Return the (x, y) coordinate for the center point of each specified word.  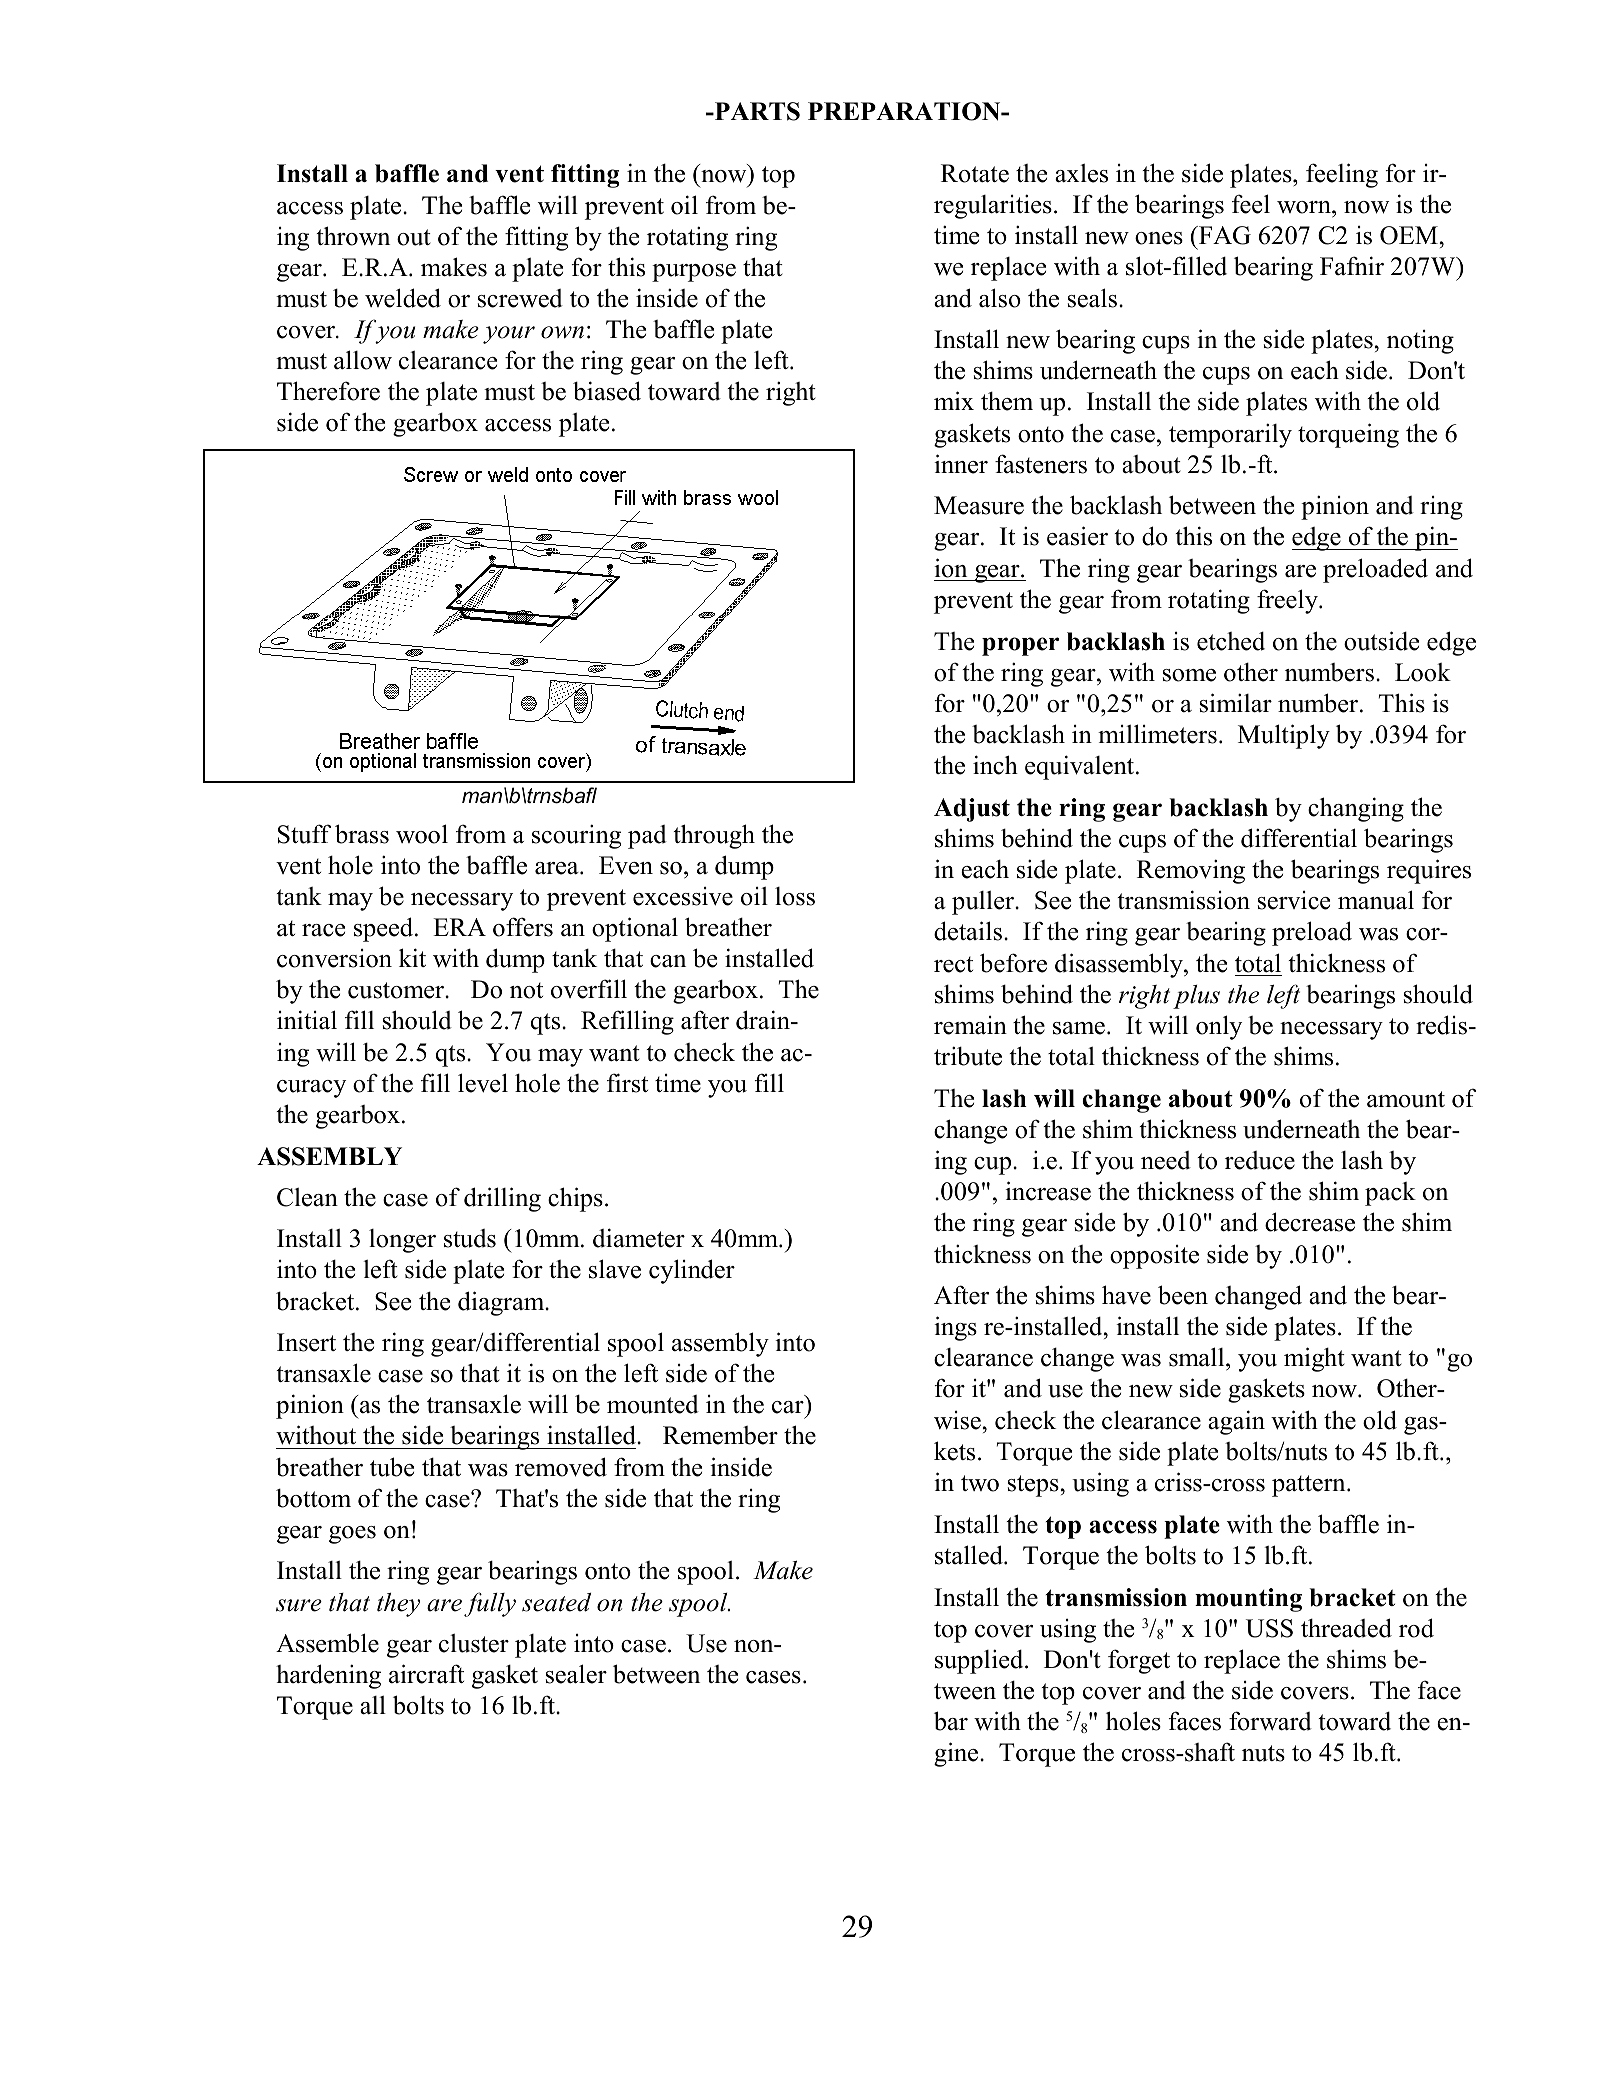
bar (951, 1721)
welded (403, 298)
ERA (459, 927)
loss (795, 896)
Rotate (975, 173)
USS (1269, 1628)
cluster (474, 1643)
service (1294, 900)
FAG (1224, 235)
